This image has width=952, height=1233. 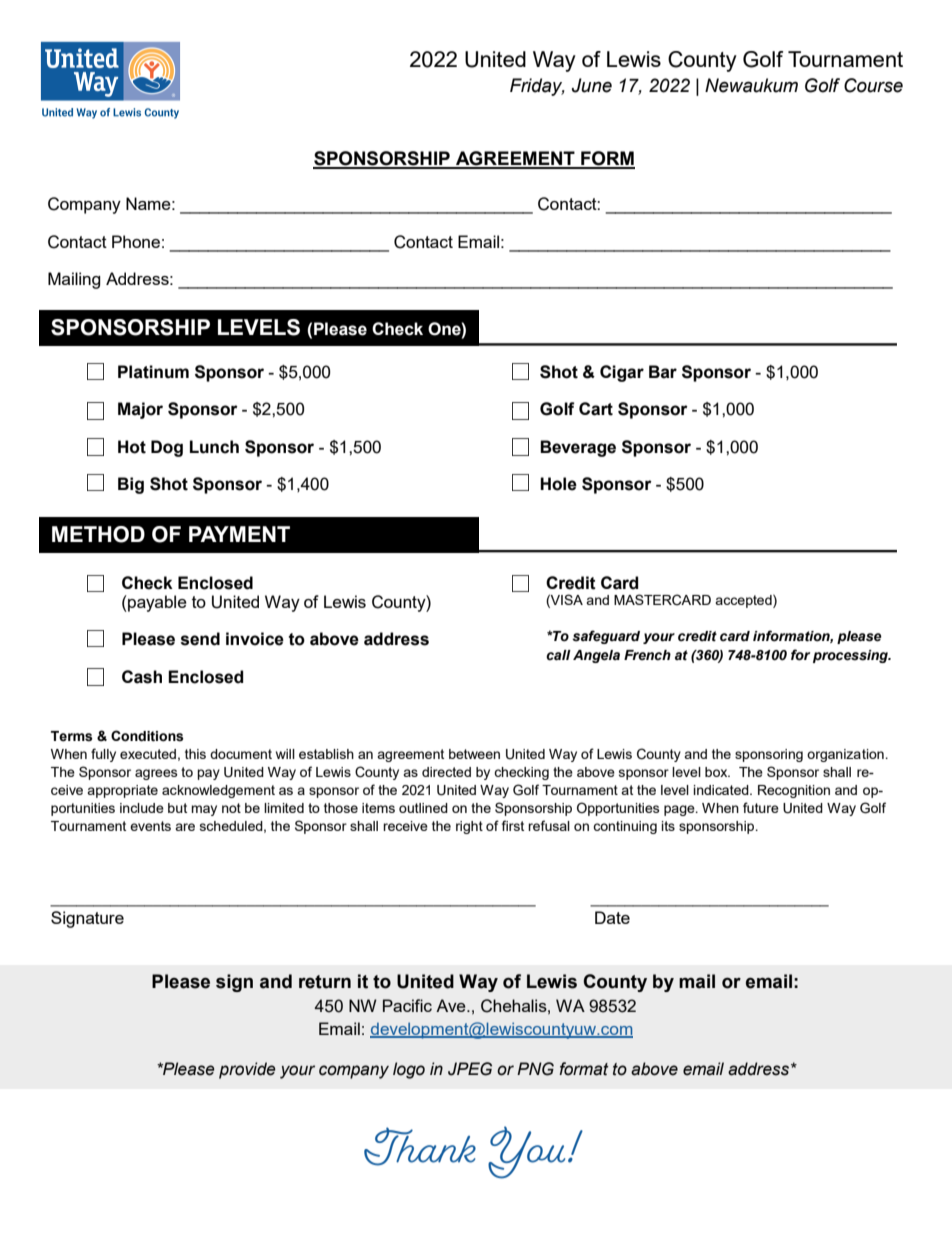 What do you see at coordinates (592, 85) in the image?
I see `June` at bounding box center [592, 85].
